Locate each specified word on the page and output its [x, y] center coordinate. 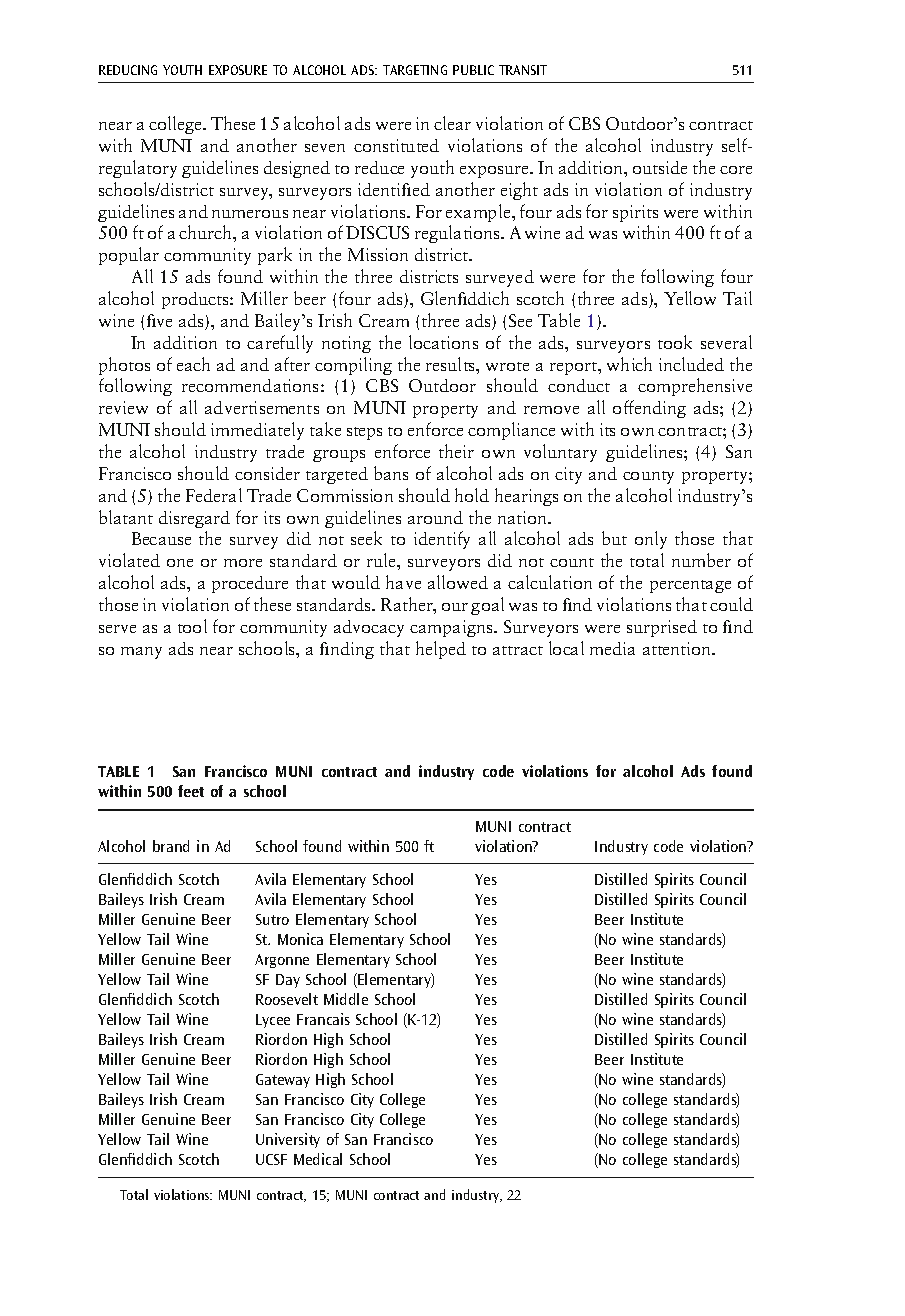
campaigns [452, 628]
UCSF [271, 1159]
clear [452, 123]
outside [660, 167]
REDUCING [128, 70]
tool [192, 626]
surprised [662, 628]
